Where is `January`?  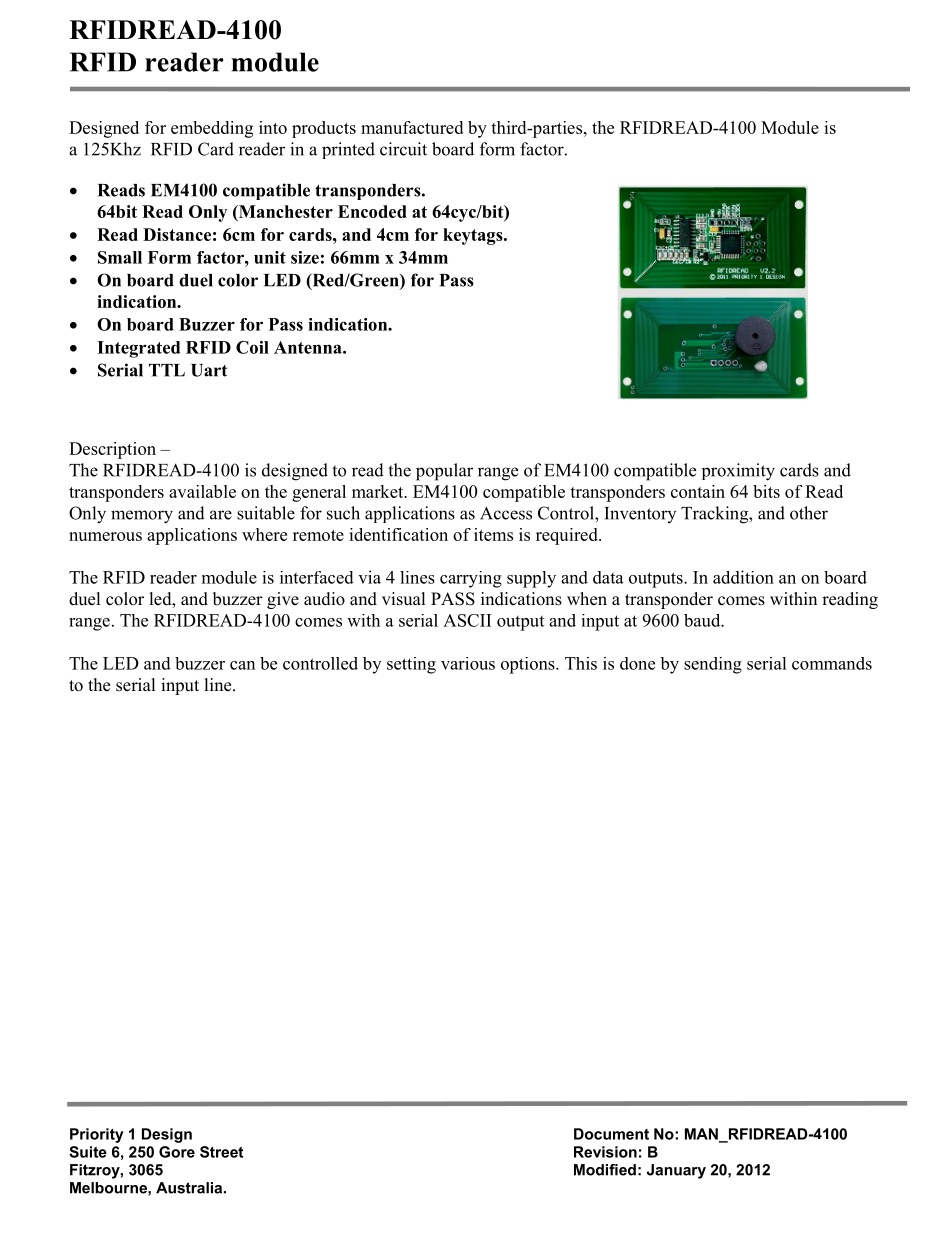 January is located at coordinates (676, 1171).
